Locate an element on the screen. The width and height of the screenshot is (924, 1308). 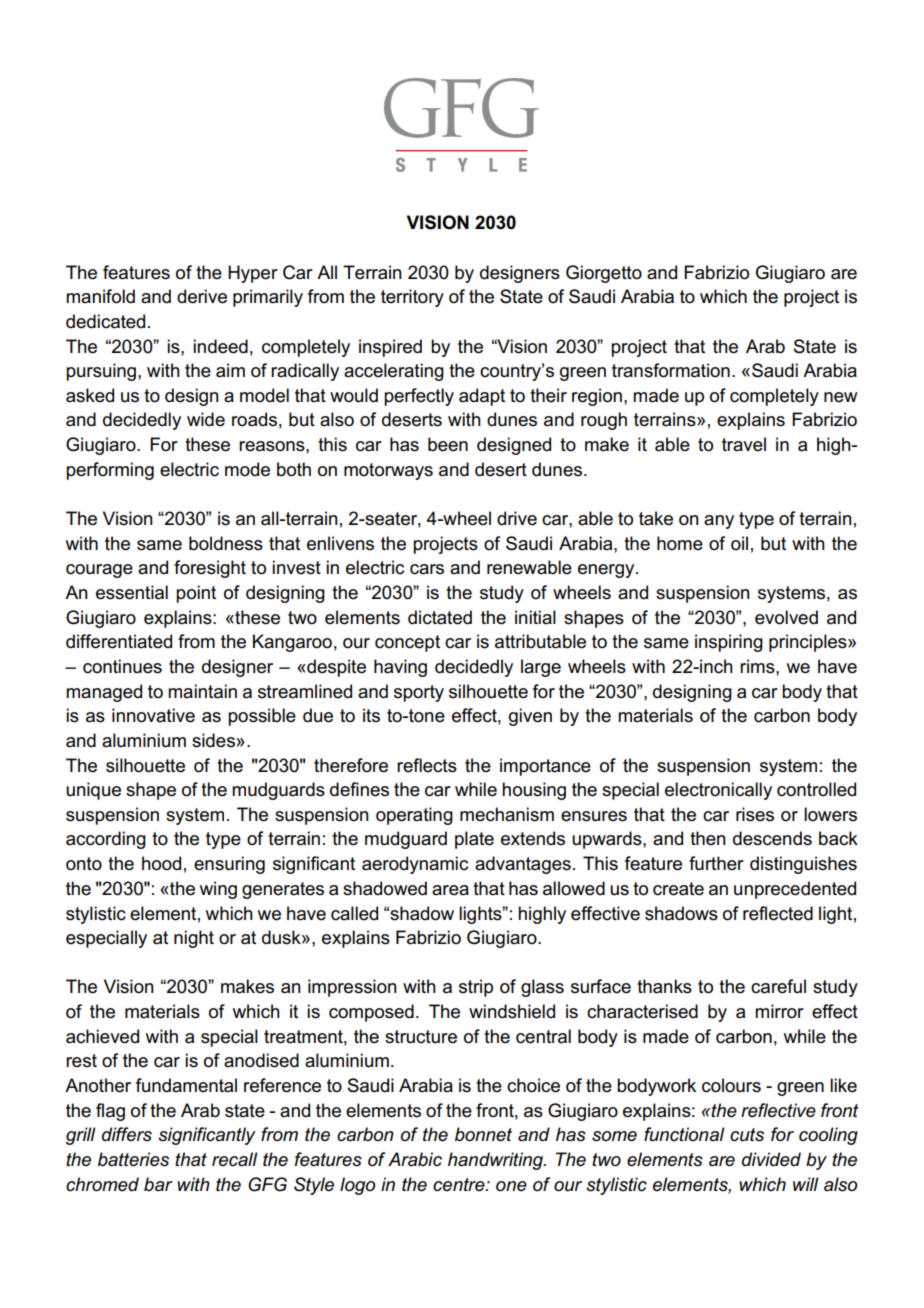
derive is located at coordinates (202, 296).
